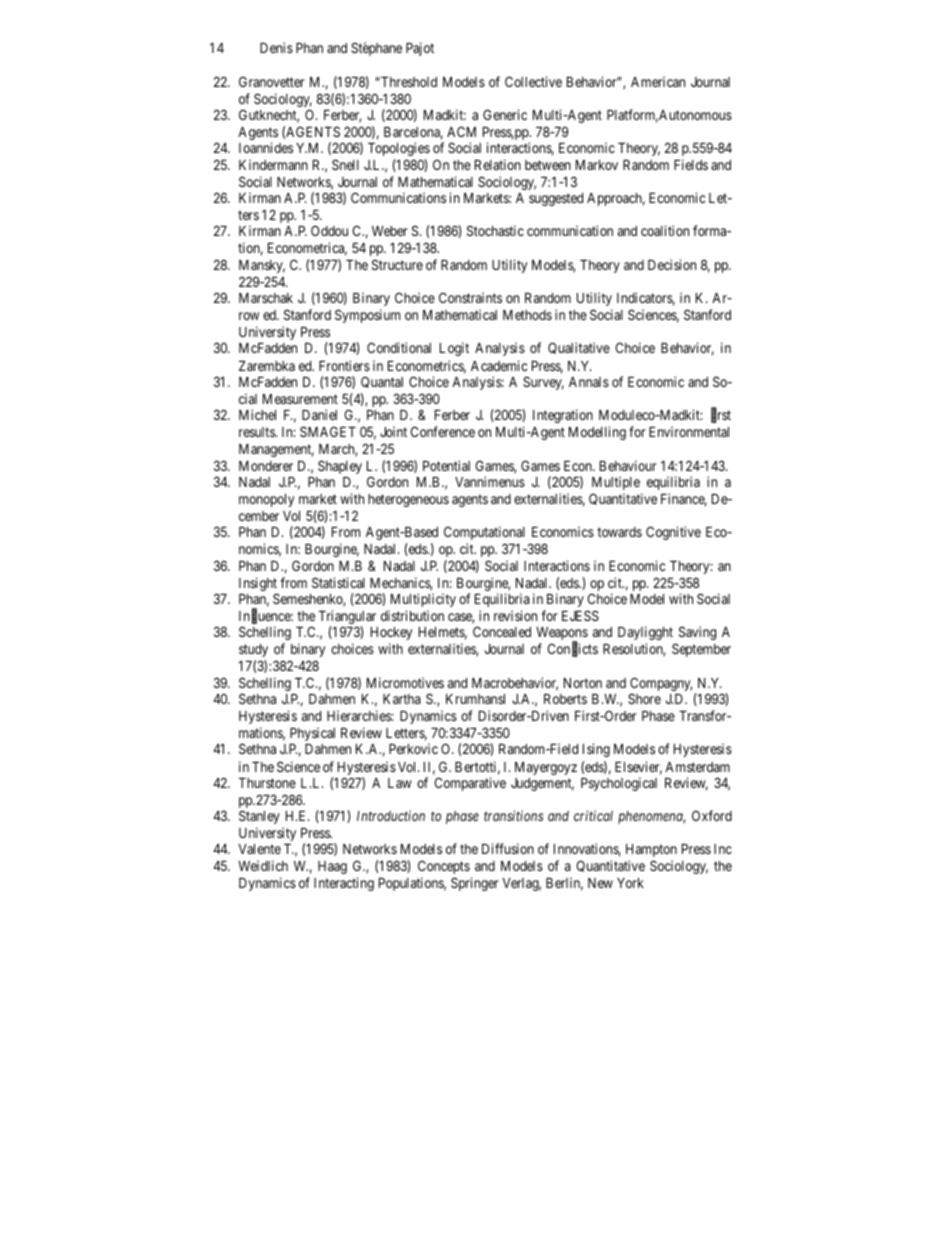 The image size is (952, 1233). What do you see at coordinates (658, 81) in the page?
I see `American` at bounding box center [658, 81].
